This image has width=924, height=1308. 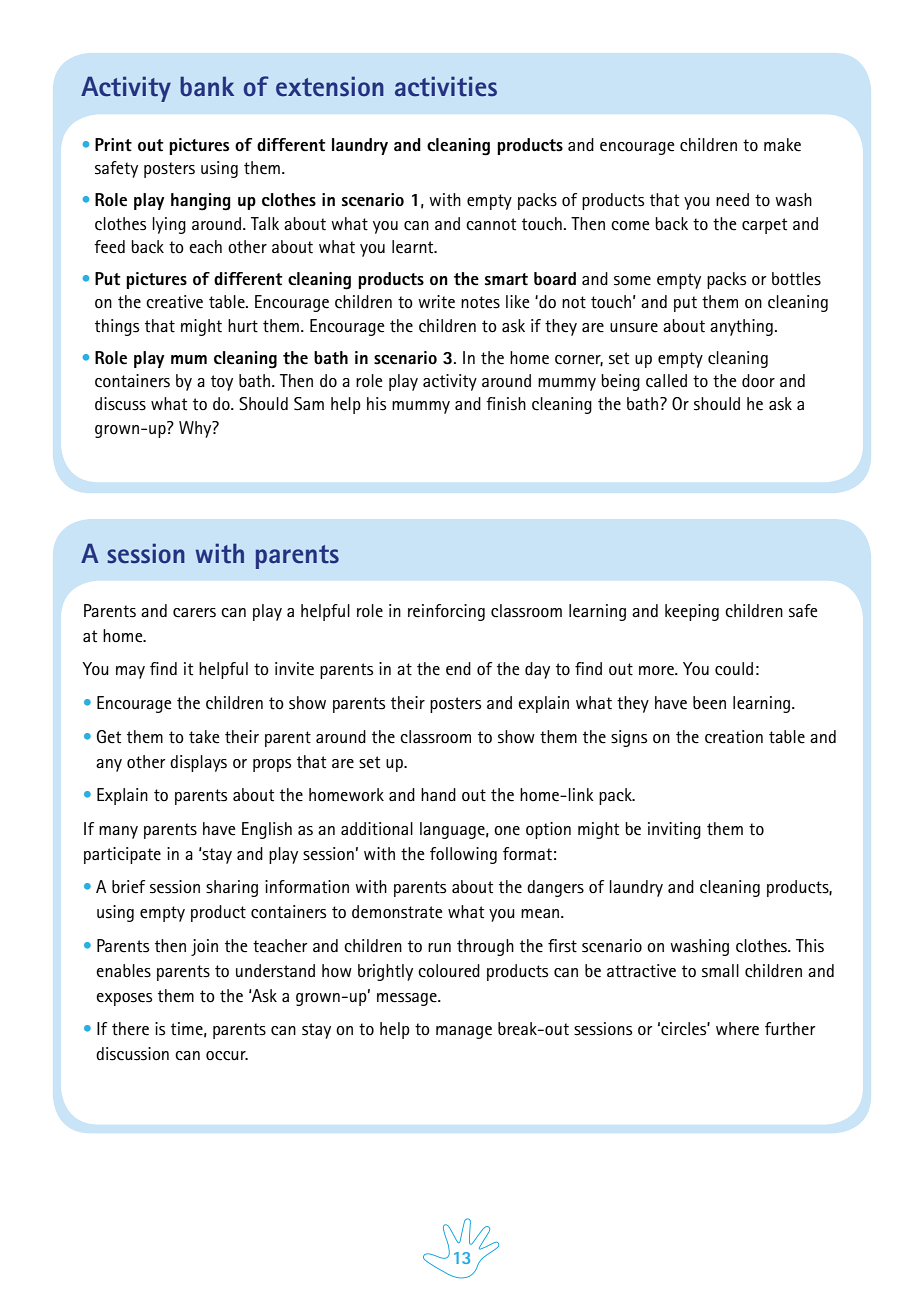 What do you see at coordinates (734, 737) in the image?
I see `creation` at bounding box center [734, 737].
